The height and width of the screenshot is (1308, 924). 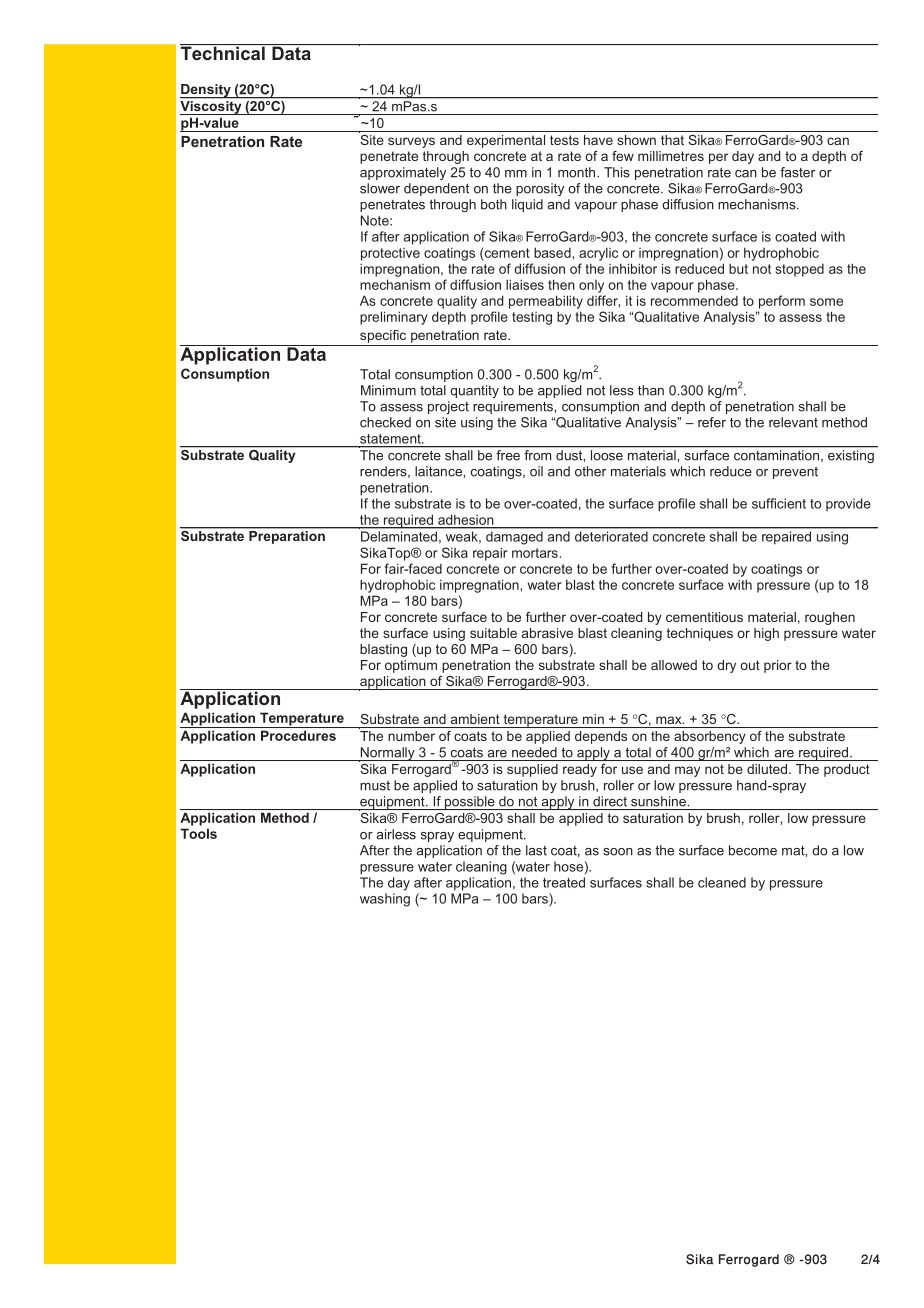 I want to click on Technical, so click(x=223, y=52).
